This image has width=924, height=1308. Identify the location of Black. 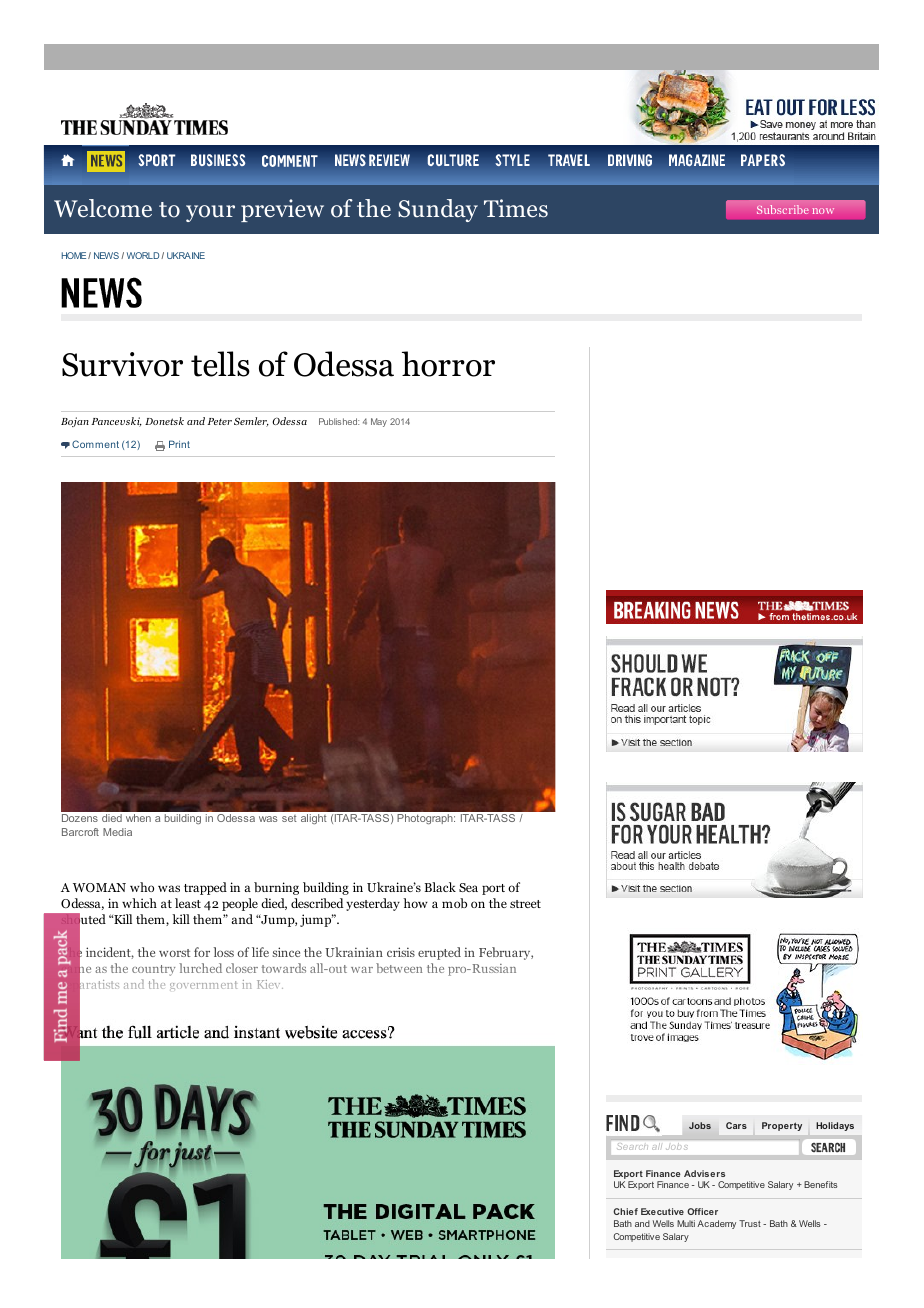
(440, 887).
